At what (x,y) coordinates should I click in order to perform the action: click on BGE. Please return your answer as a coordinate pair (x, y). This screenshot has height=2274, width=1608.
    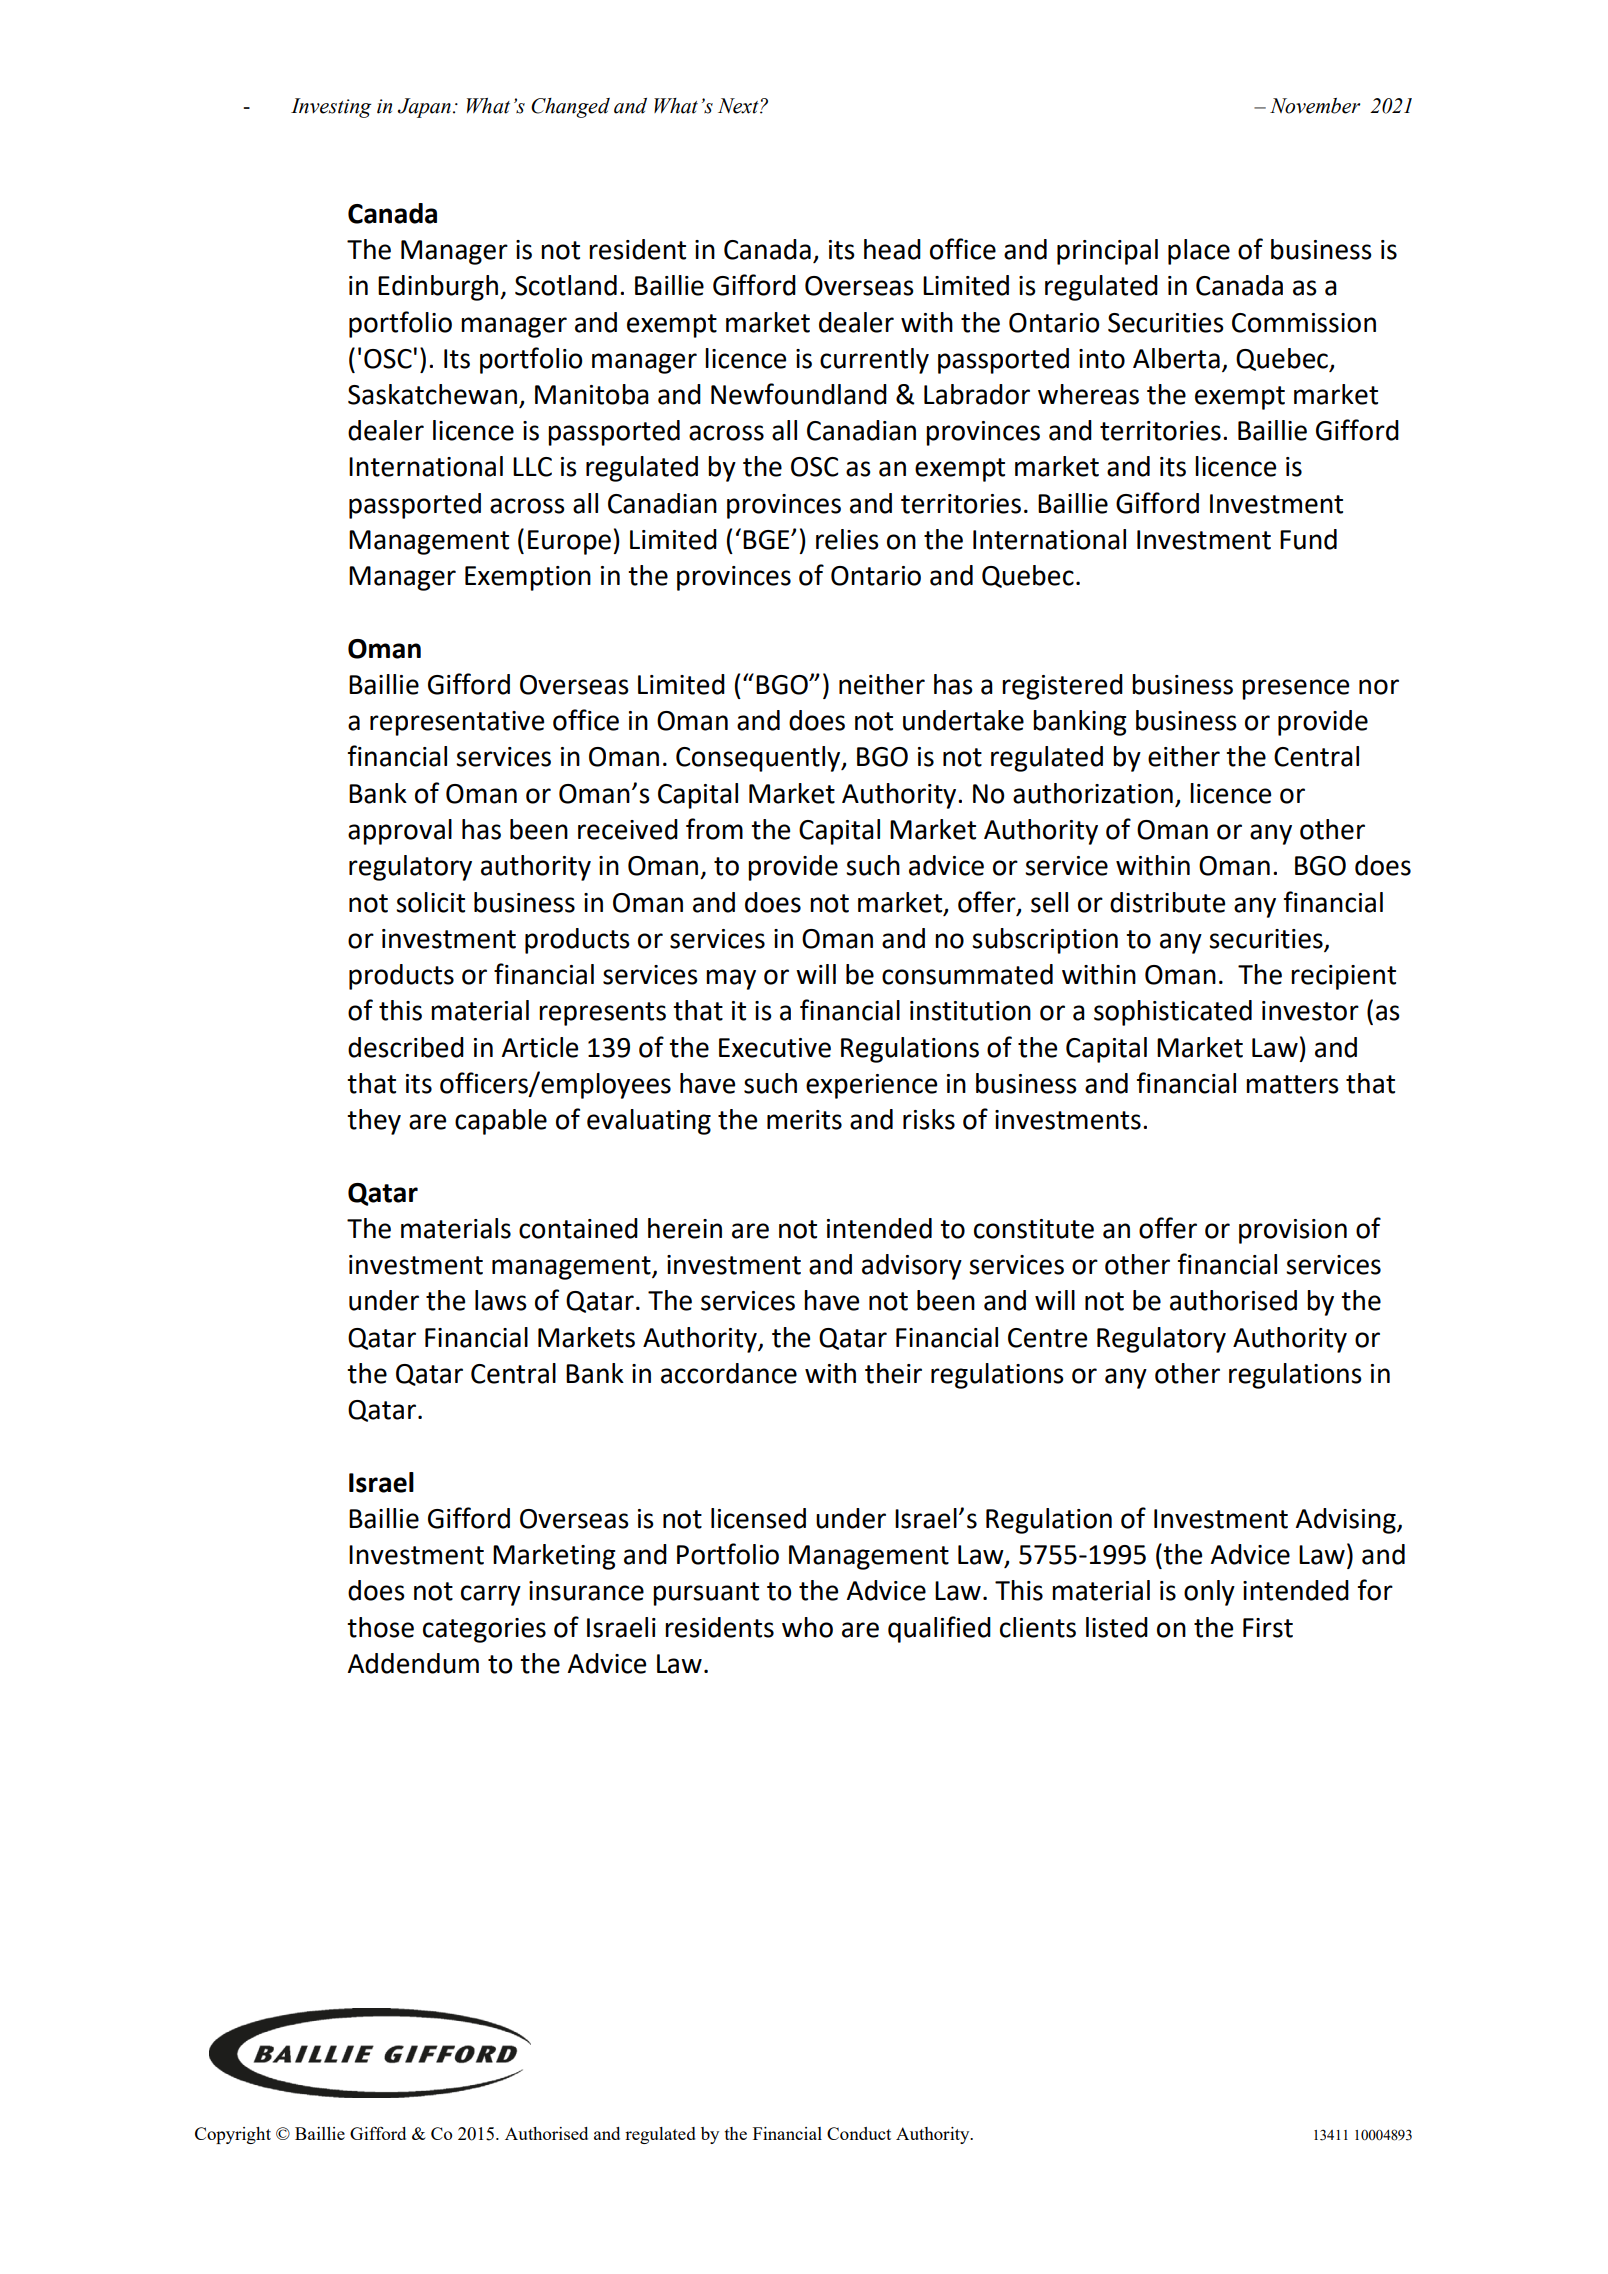
    Looking at the image, I should click on (767, 540).
